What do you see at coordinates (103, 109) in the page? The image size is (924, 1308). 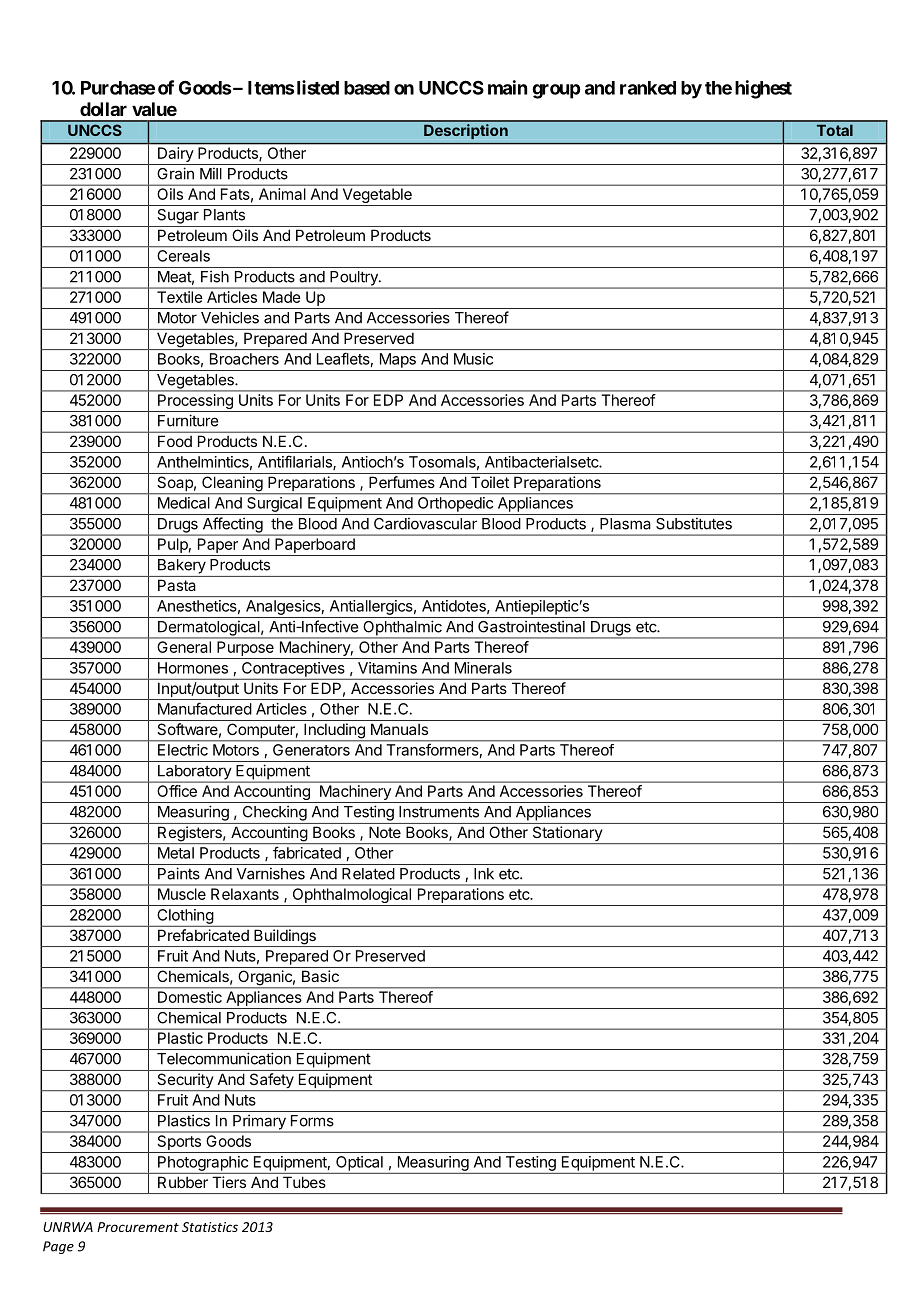 I see `dollar` at bounding box center [103, 109].
